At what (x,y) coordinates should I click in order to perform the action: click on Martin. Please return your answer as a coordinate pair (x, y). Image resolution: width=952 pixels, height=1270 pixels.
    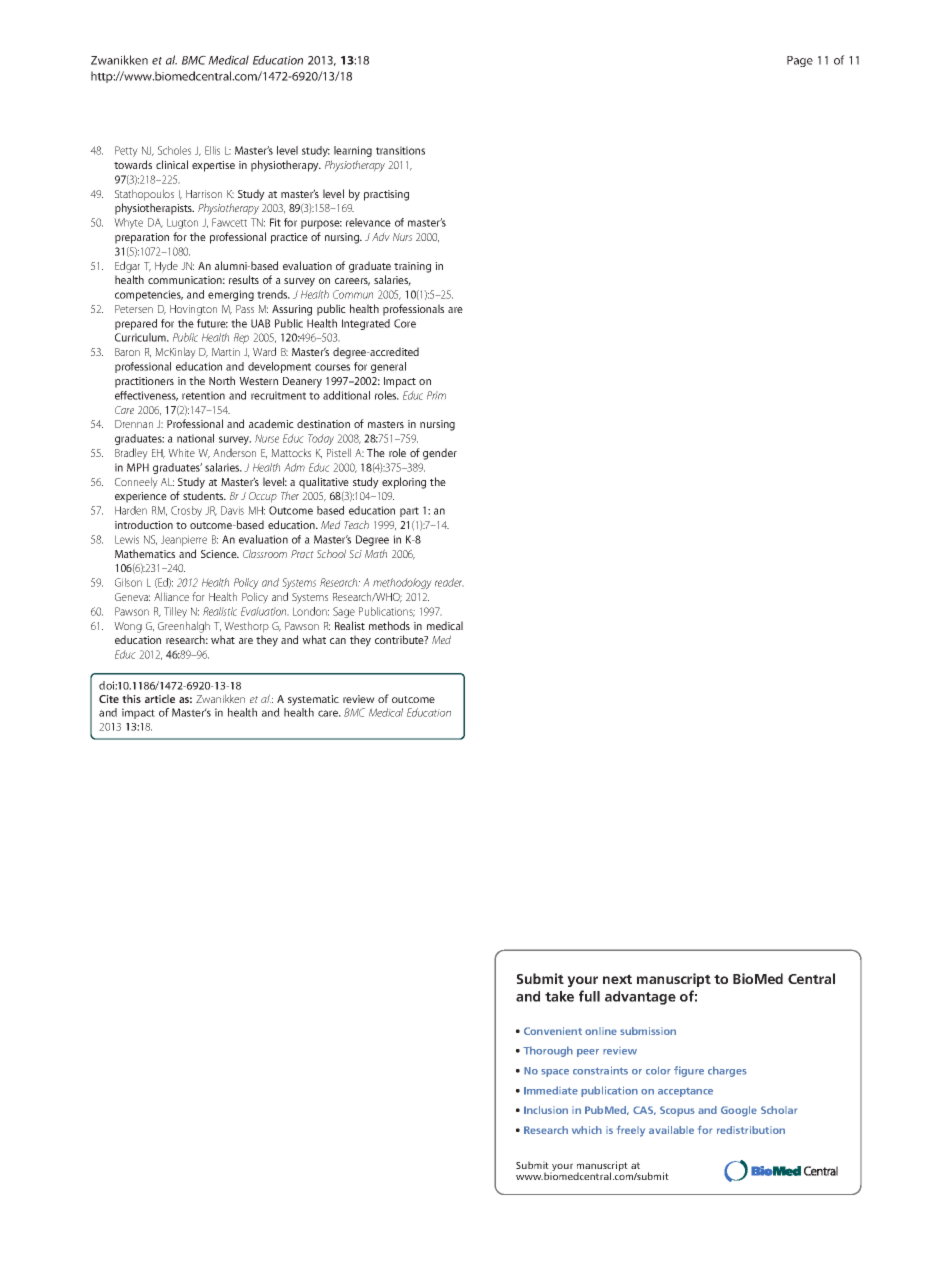
    Looking at the image, I should click on (226, 352).
